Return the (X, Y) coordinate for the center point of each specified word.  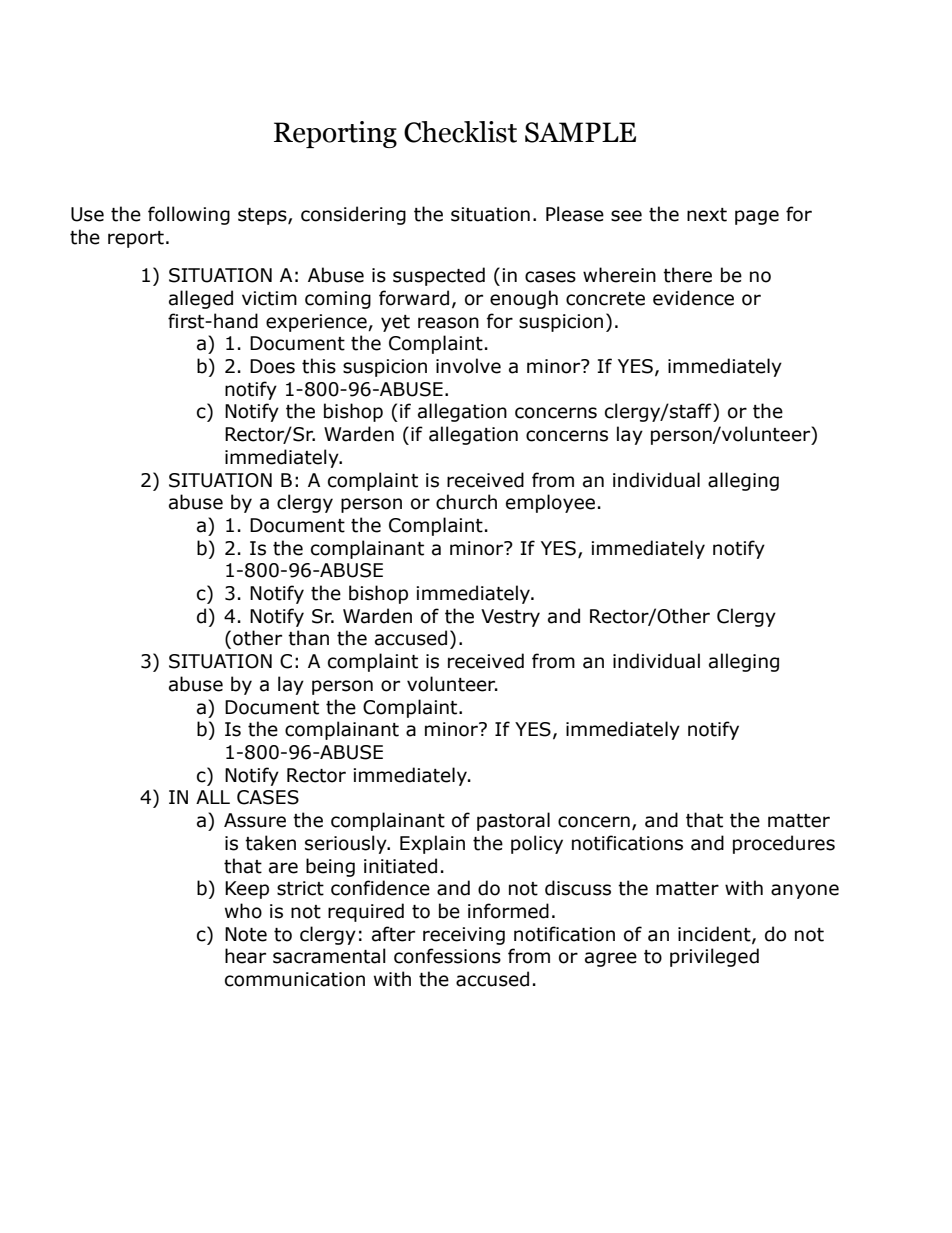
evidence (693, 298)
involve (468, 366)
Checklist (460, 132)
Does (272, 366)
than (308, 638)
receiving (464, 936)
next (707, 215)
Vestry (510, 618)
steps (263, 216)
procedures (784, 844)
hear (245, 956)
